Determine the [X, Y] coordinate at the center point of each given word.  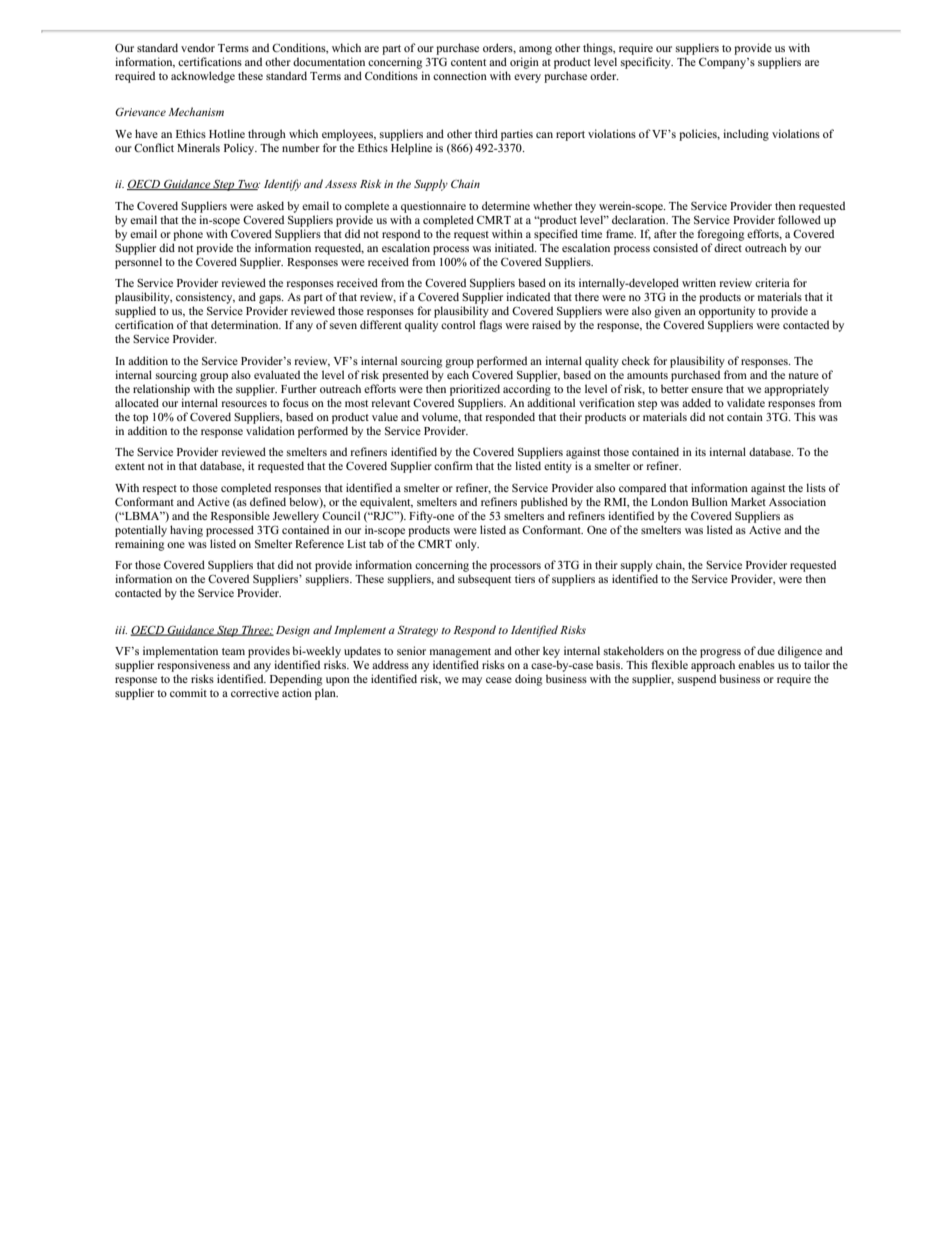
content [468, 62]
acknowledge [203, 77]
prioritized [475, 390]
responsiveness [194, 666]
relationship [161, 390]
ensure [707, 390]
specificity [647, 63]
